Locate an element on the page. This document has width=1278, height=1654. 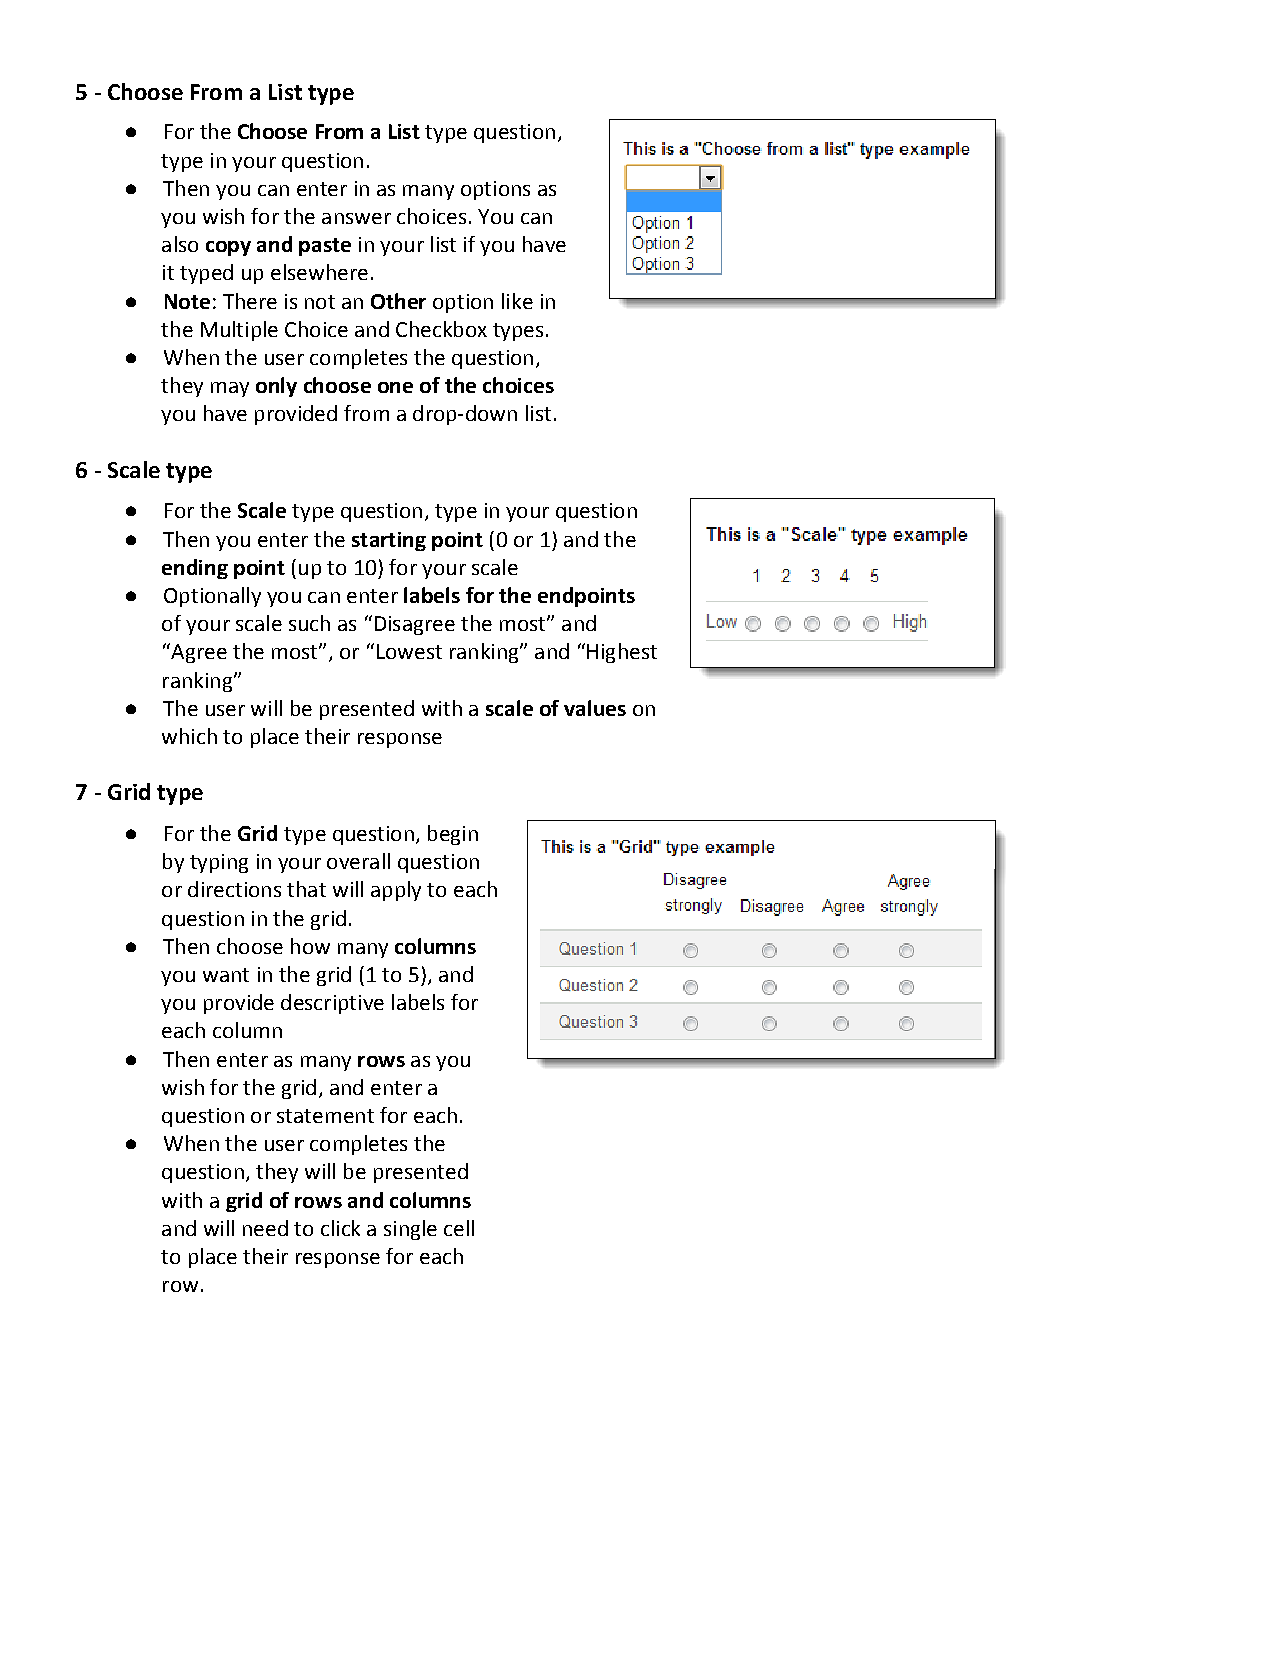
apply is located at coordinates (396, 891).
